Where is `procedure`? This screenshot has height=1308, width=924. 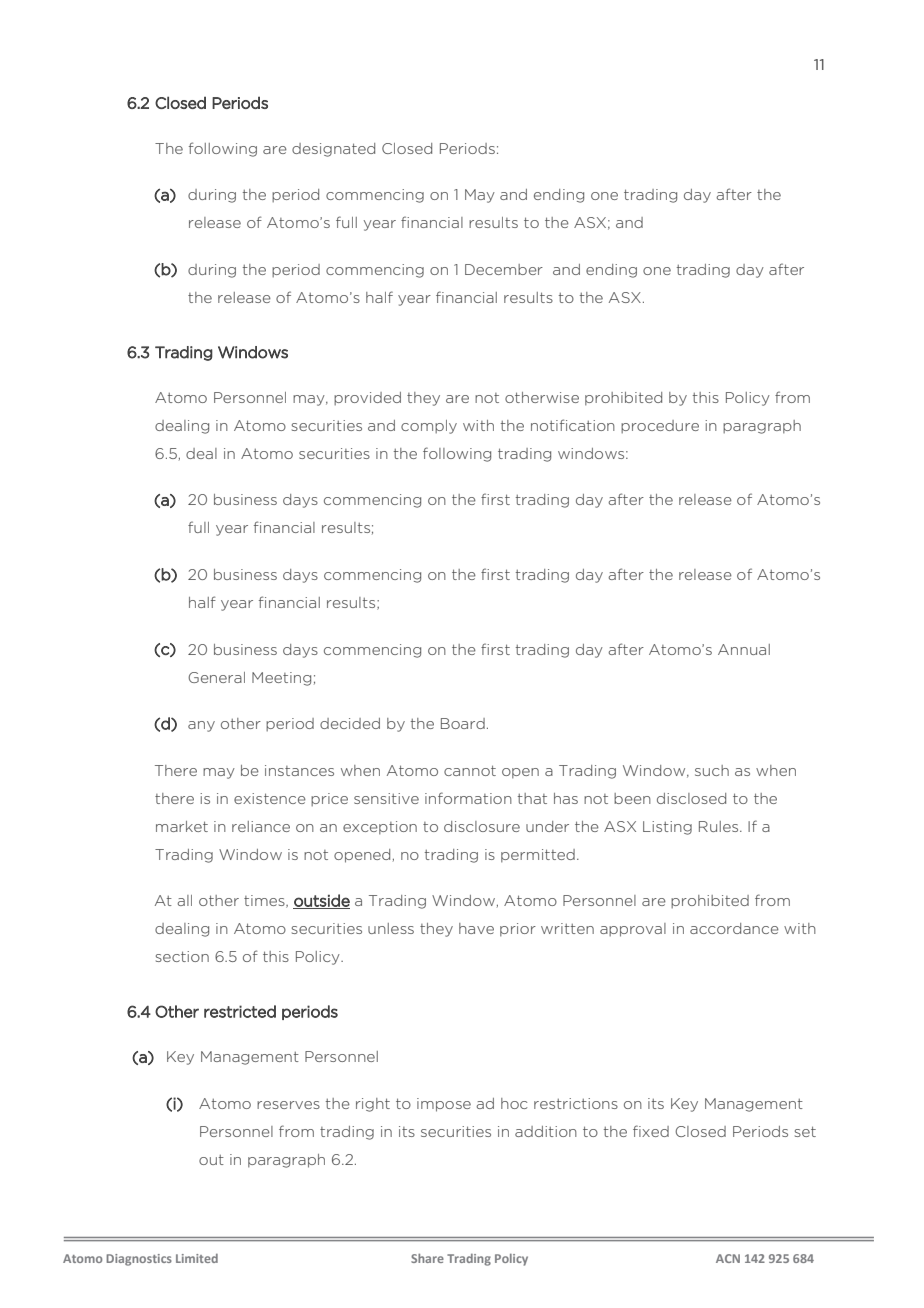 procedure is located at coordinates (660, 426).
